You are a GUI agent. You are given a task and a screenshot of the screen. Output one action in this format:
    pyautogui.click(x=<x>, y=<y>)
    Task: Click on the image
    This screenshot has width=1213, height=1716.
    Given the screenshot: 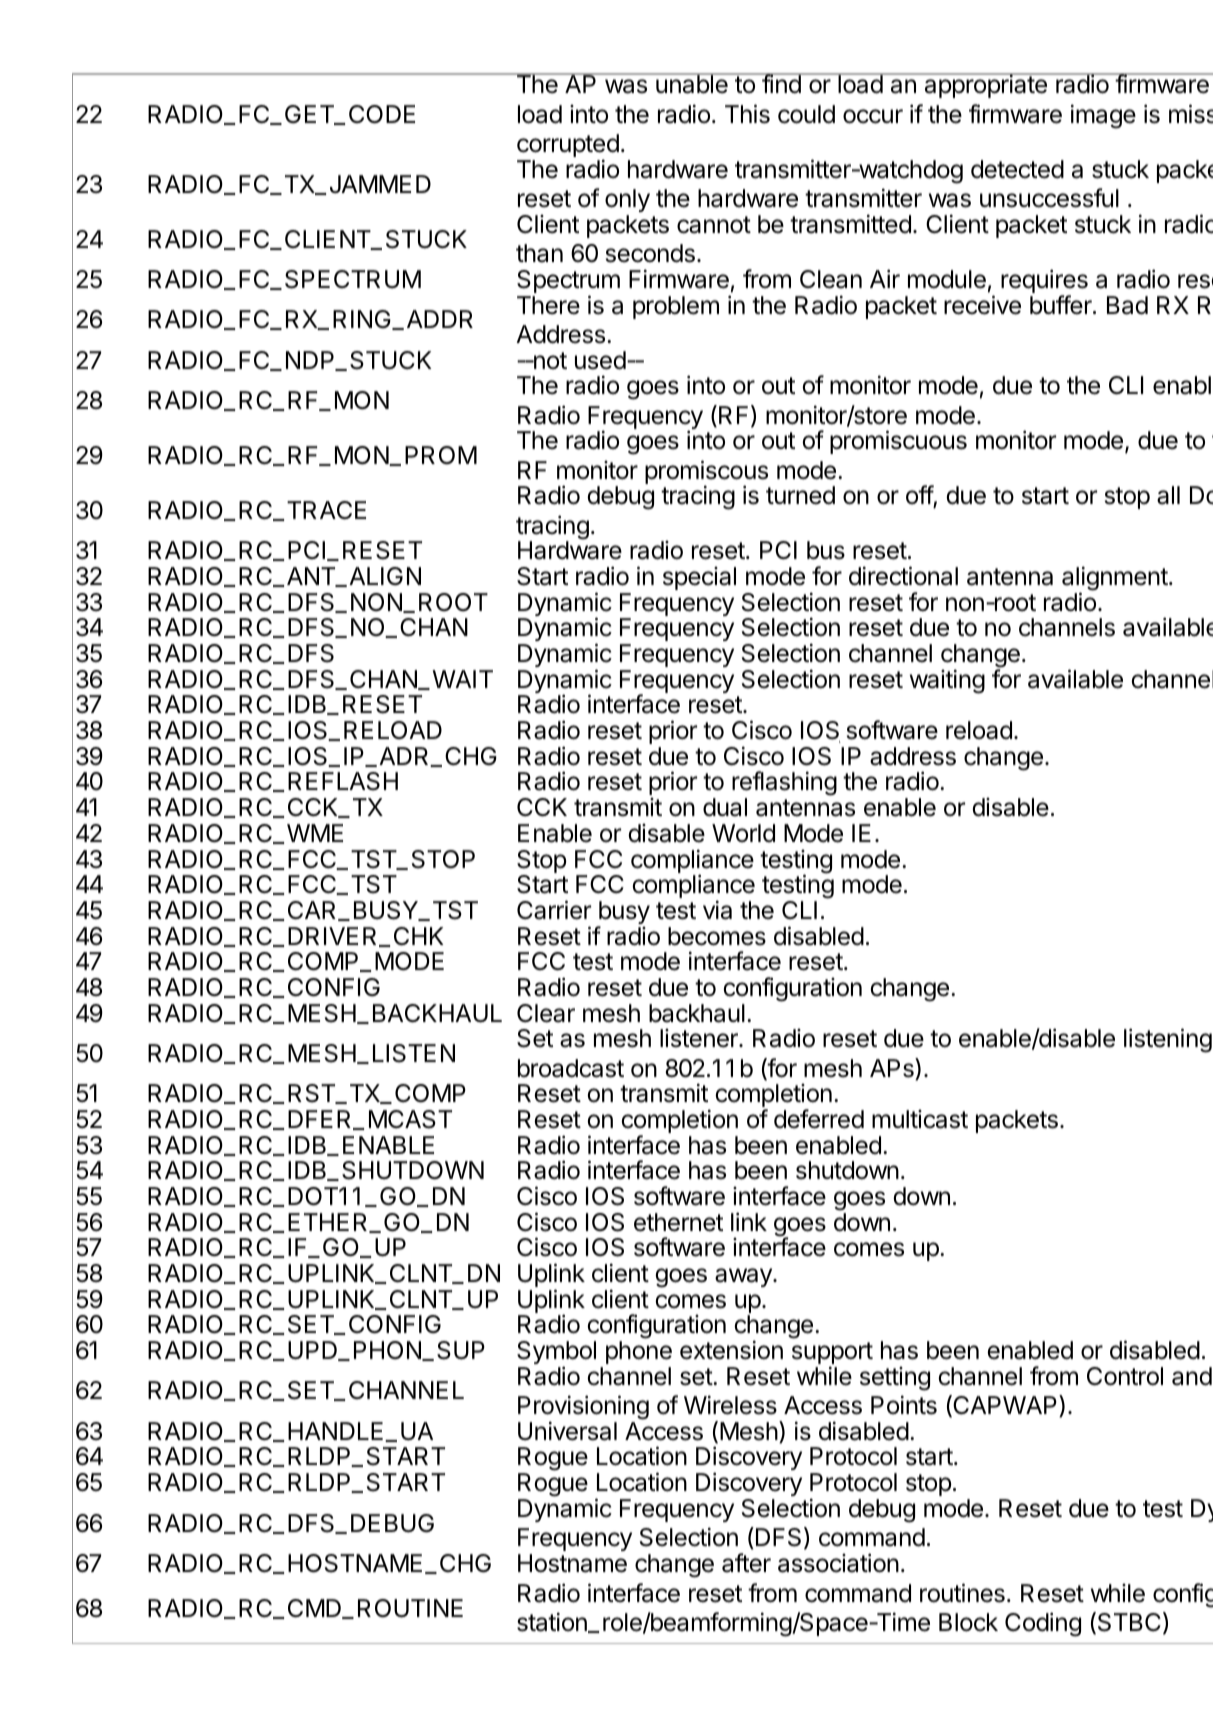 What is the action you would take?
    pyautogui.click(x=1103, y=116)
